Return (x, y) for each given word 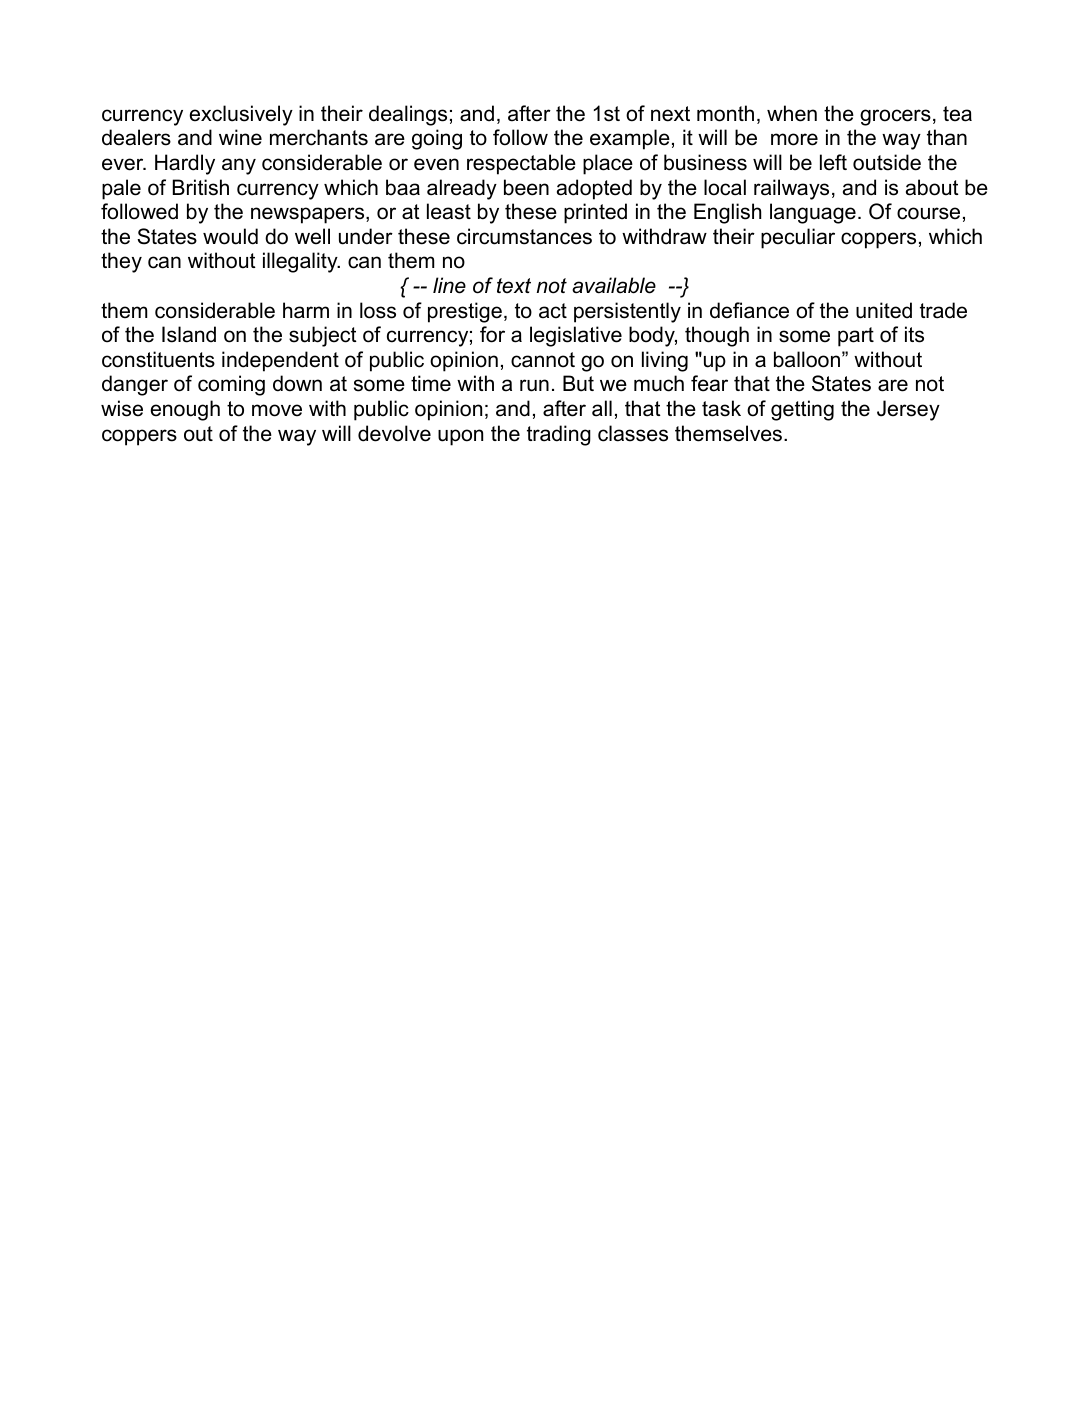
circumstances (524, 236)
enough (185, 410)
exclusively (241, 115)
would (230, 236)
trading (559, 435)
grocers (895, 117)
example (630, 139)
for (492, 334)
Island (189, 334)
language (813, 213)
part (856, 337)
